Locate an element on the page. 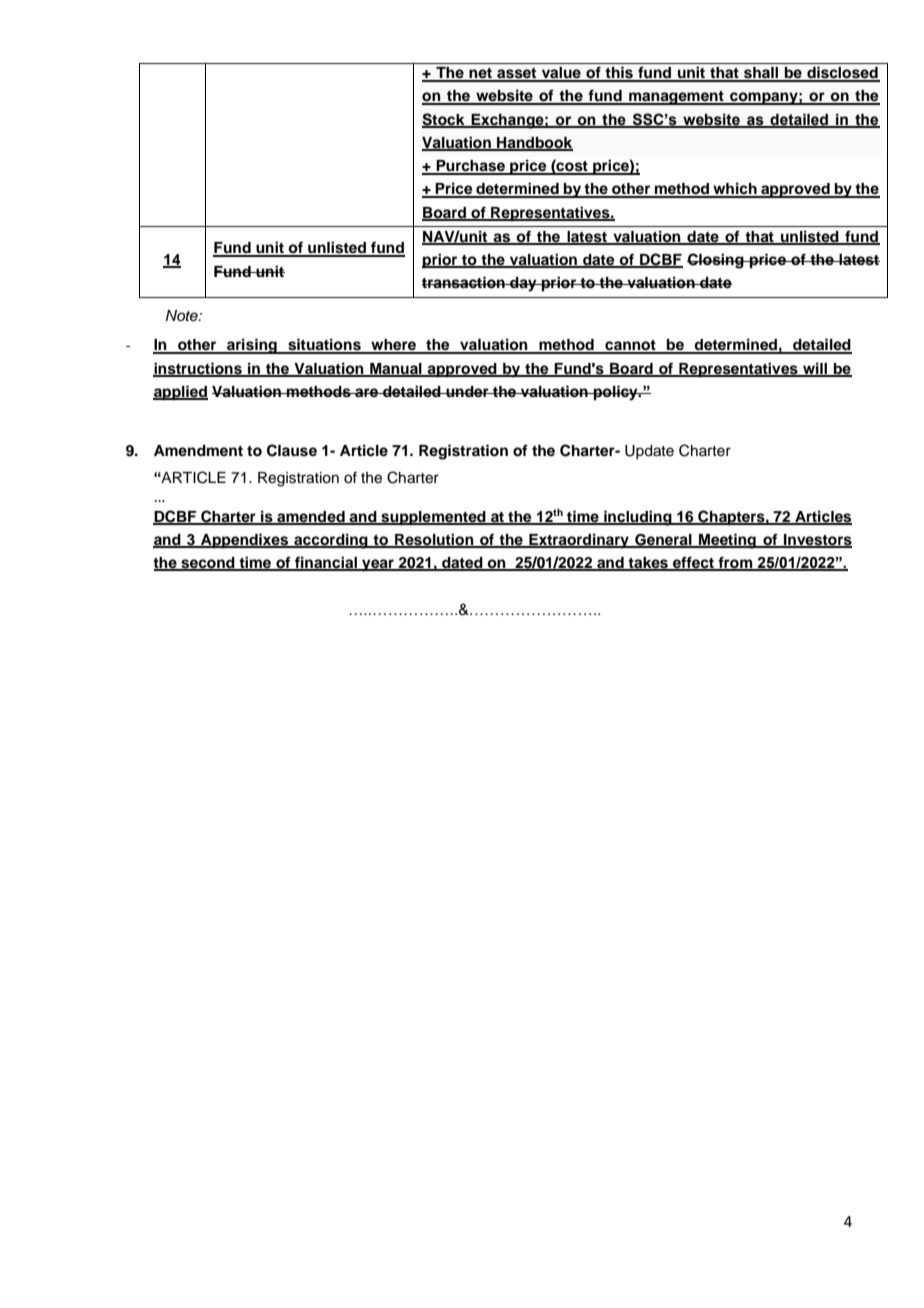 The width and height of the page is (924, 1308). Handbook is located at coordinates (534, 144).
